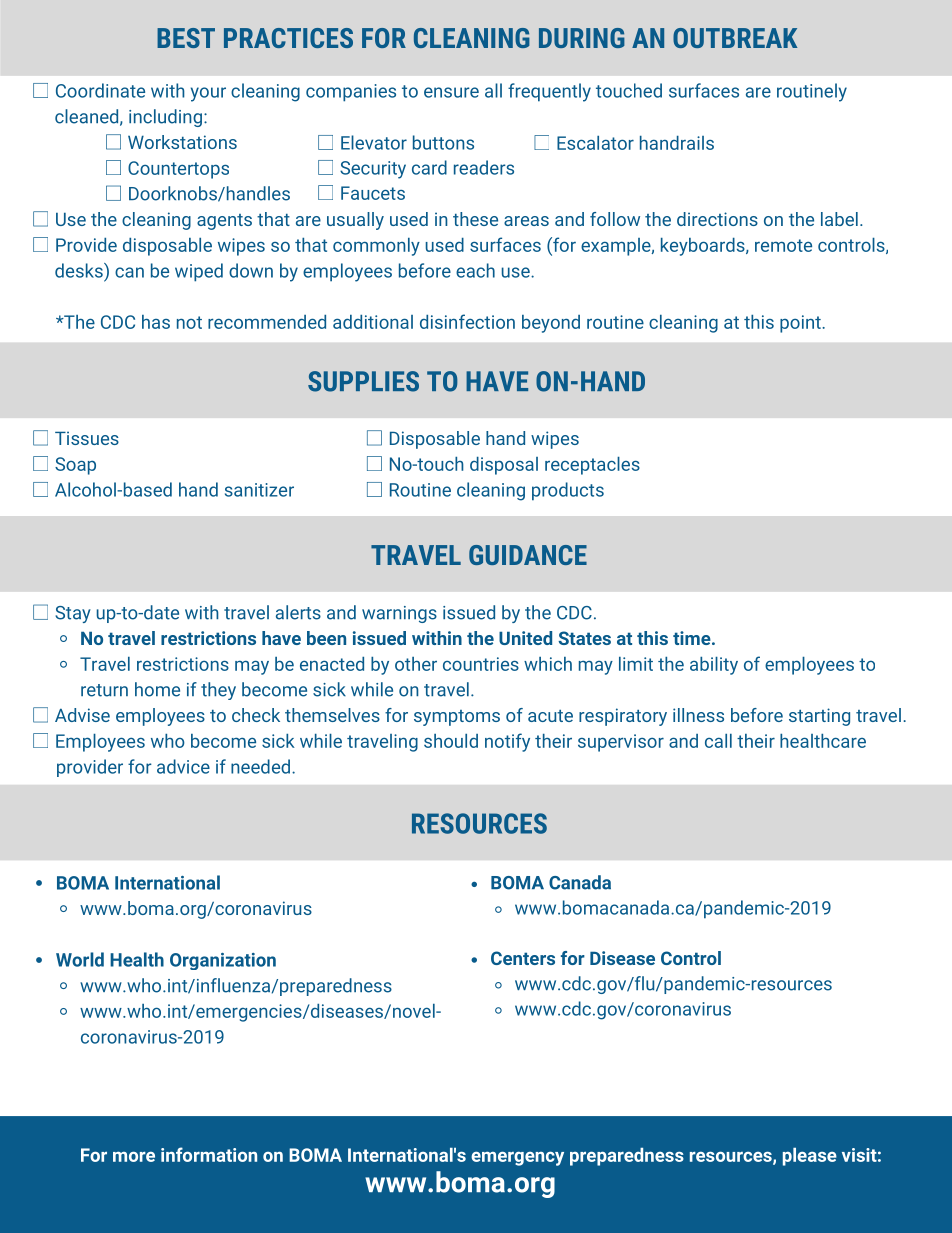 The height and width of the document is (1233, 952). I want to click on OUTBREAK, so click(735, 38).
